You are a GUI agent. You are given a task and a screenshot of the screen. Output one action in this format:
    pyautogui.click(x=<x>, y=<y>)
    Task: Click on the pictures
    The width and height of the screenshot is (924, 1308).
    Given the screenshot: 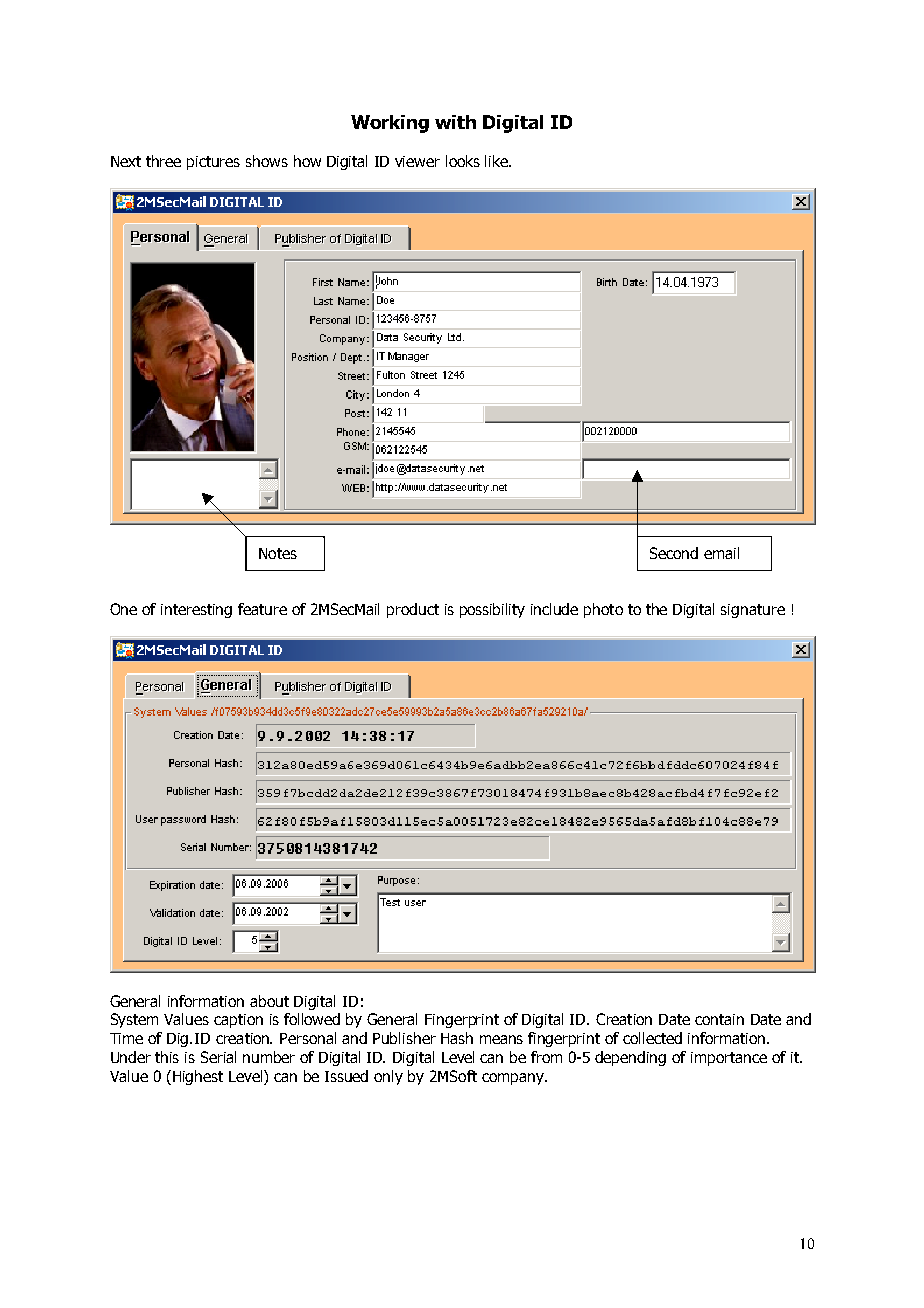 What is the action you would take?
    pyautogui.click(x=213, y=163)
